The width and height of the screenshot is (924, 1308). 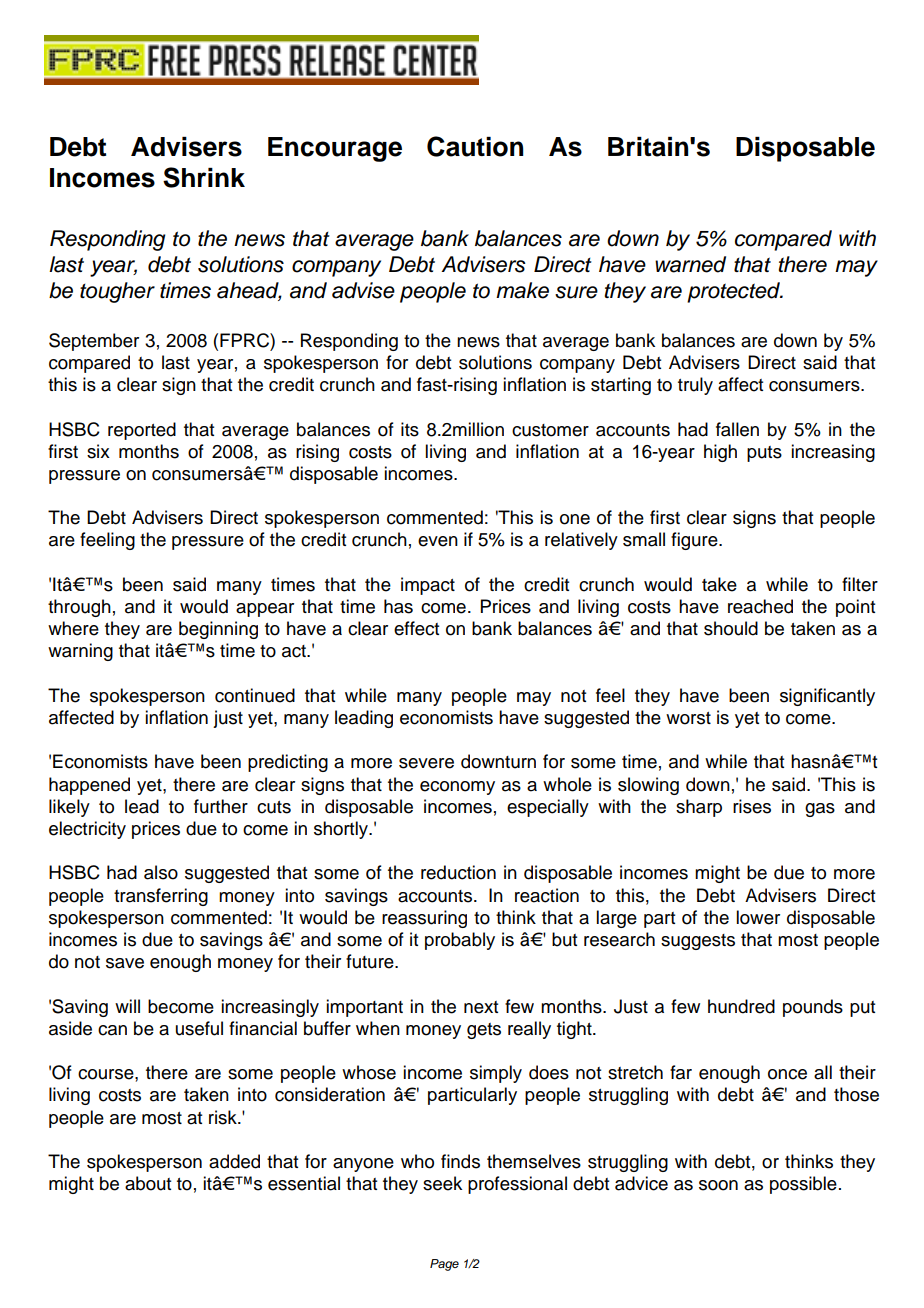 I want to click on worst, so click(x=688, y=718).
